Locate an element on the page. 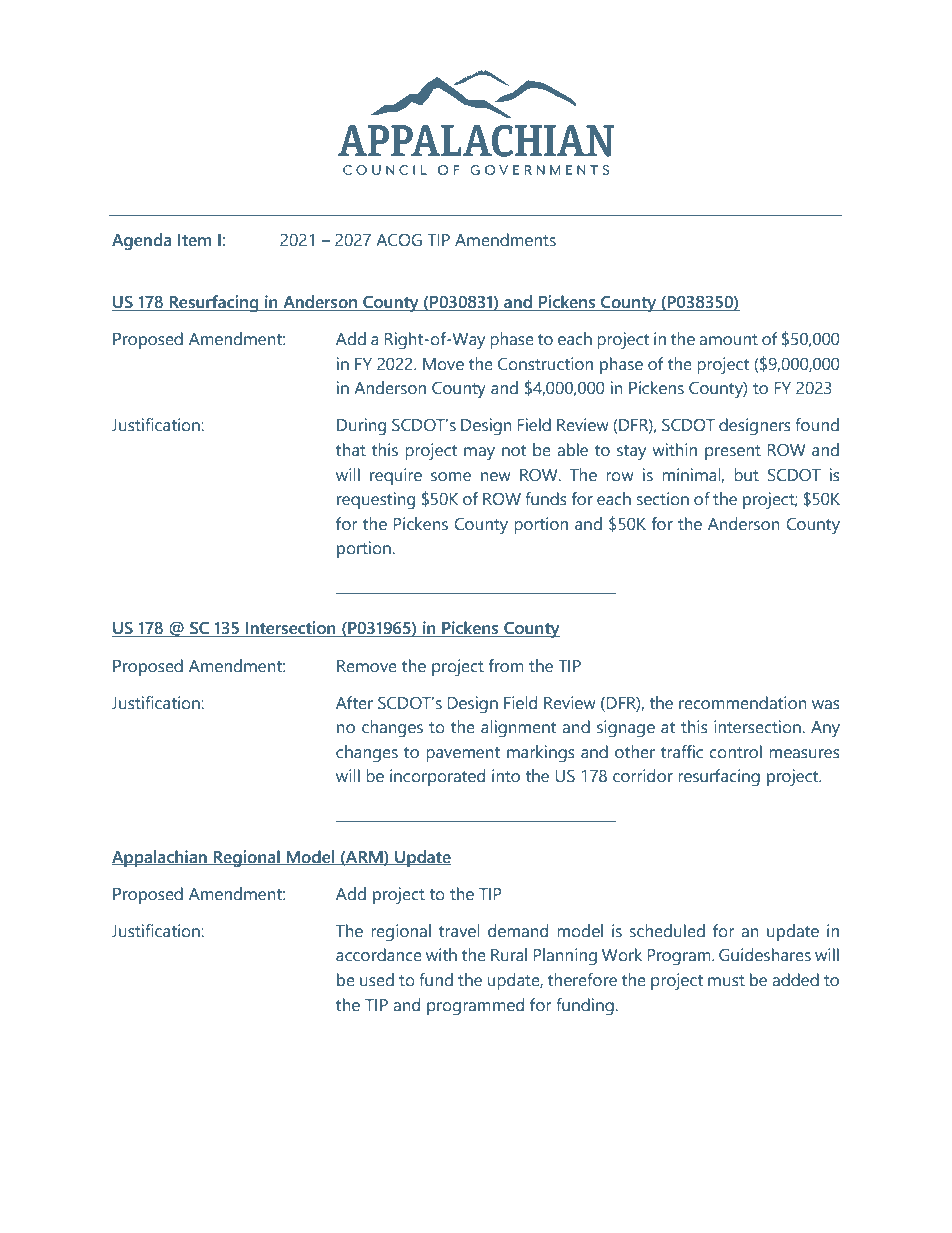 The image size is (952, 1233). control is located at coordinates (735, 752).
